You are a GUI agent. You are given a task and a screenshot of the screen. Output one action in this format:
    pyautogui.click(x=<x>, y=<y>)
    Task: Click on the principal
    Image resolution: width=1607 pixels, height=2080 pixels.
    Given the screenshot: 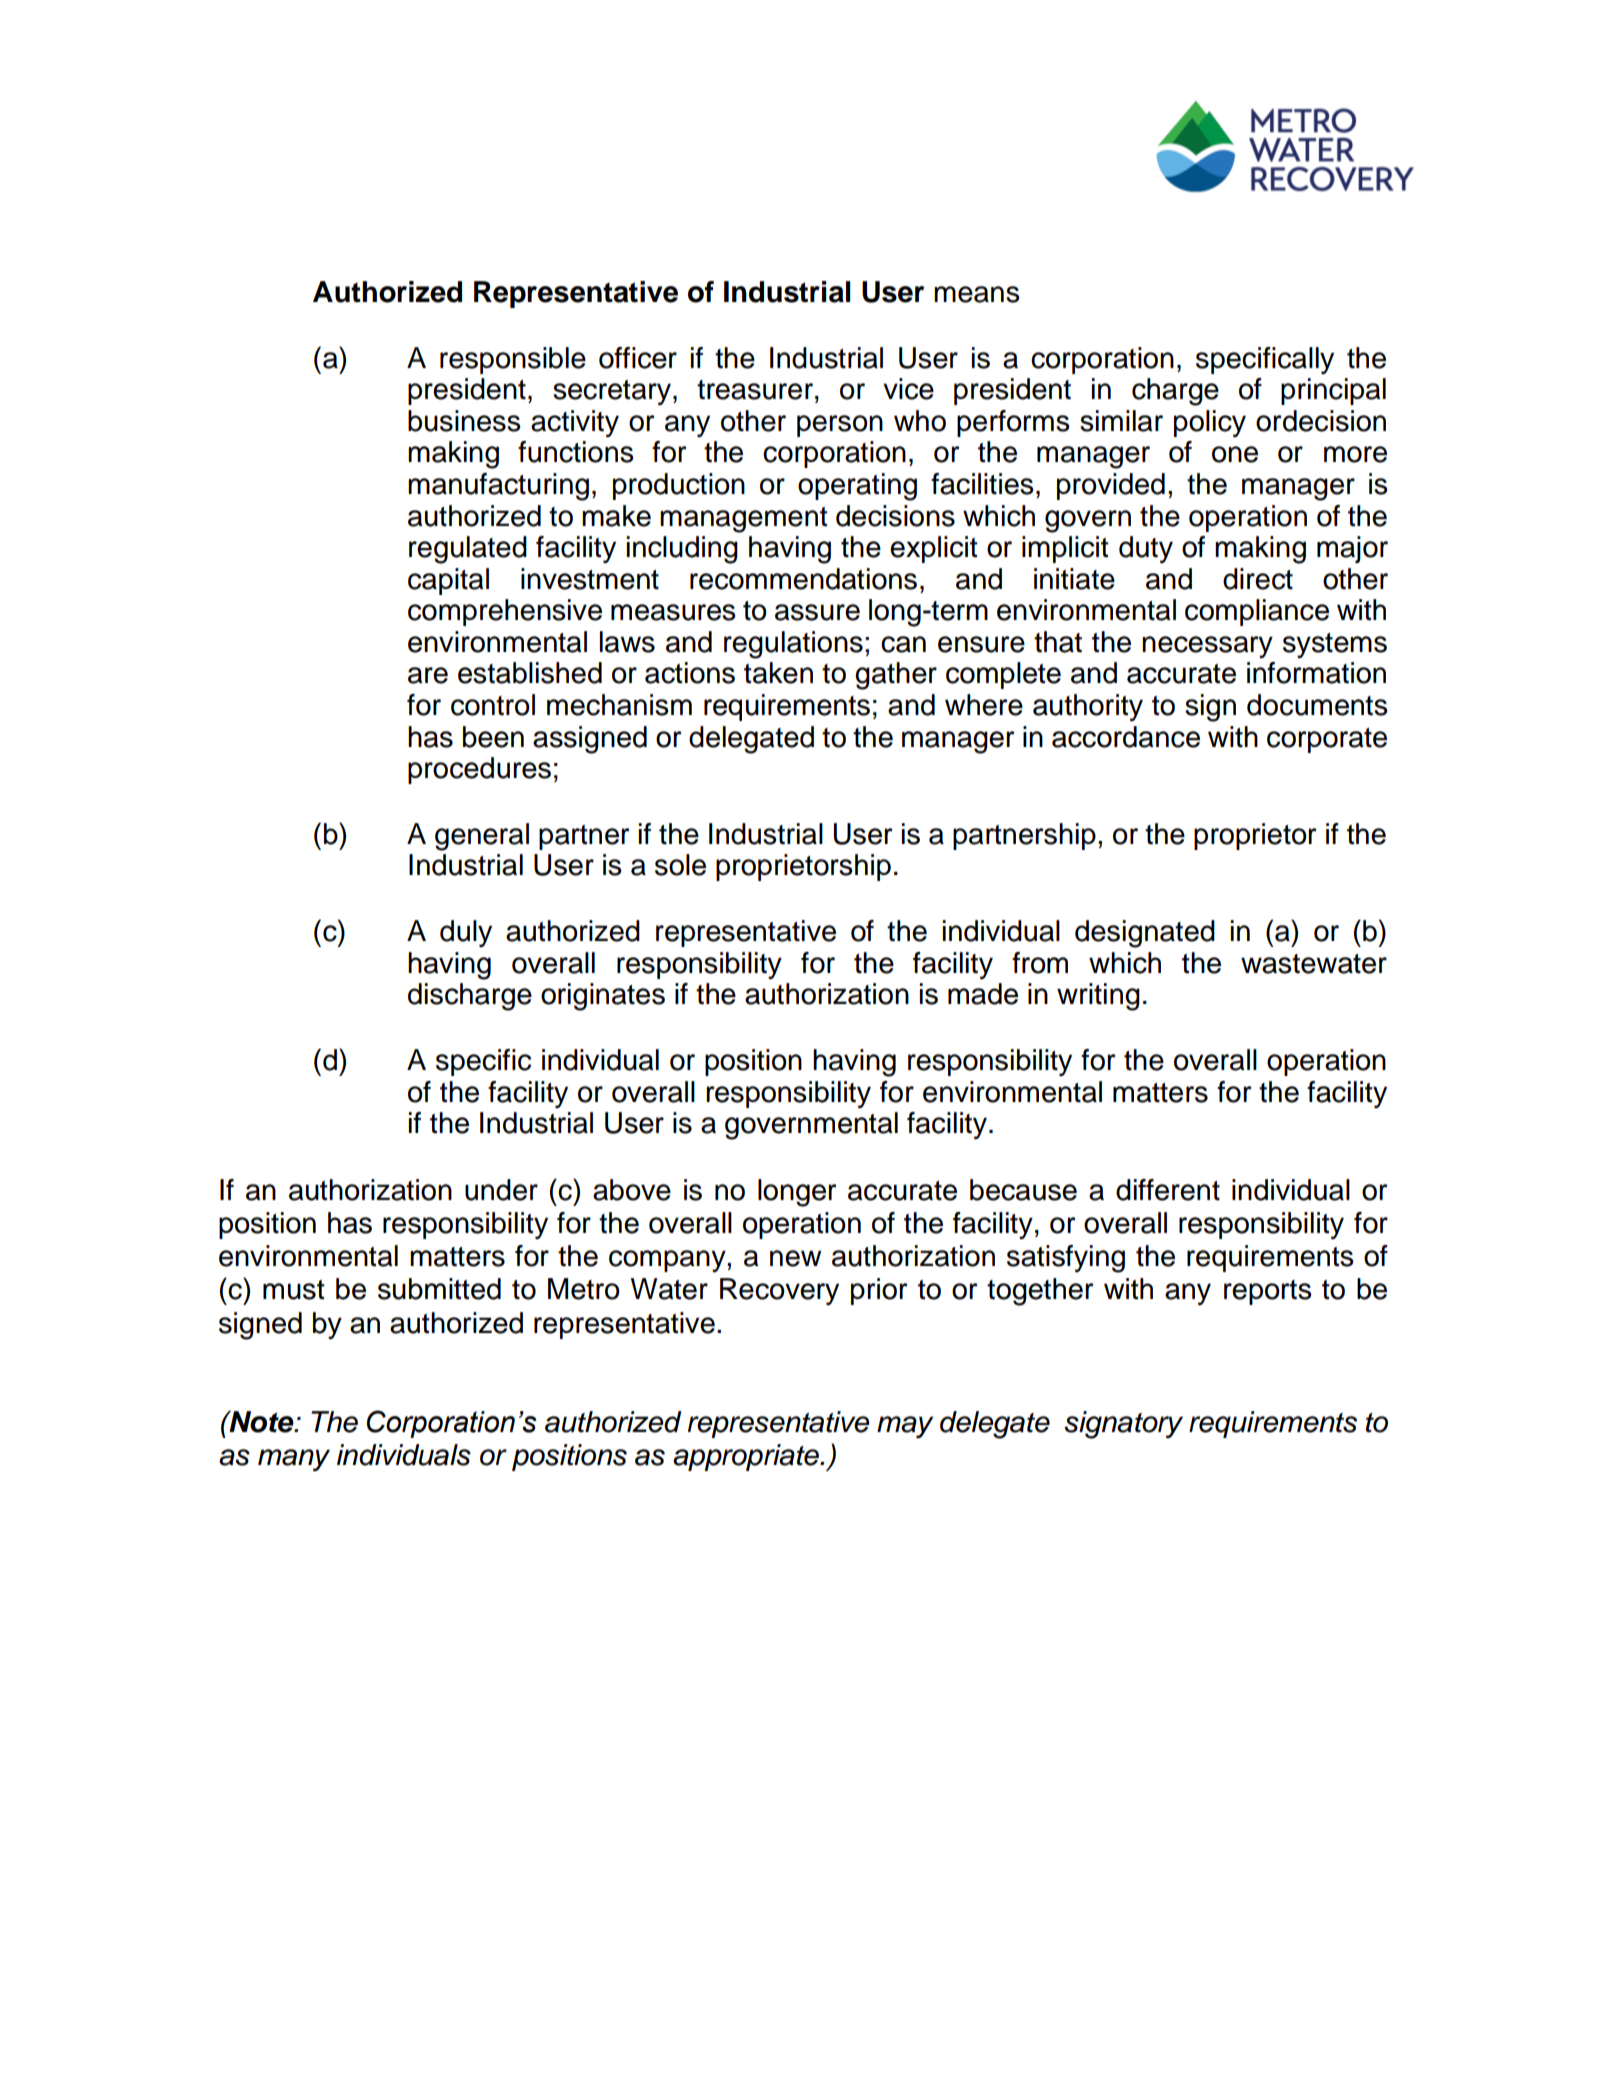 What is the action you would take?
    pyautogui.click(x=1333, y=391)
